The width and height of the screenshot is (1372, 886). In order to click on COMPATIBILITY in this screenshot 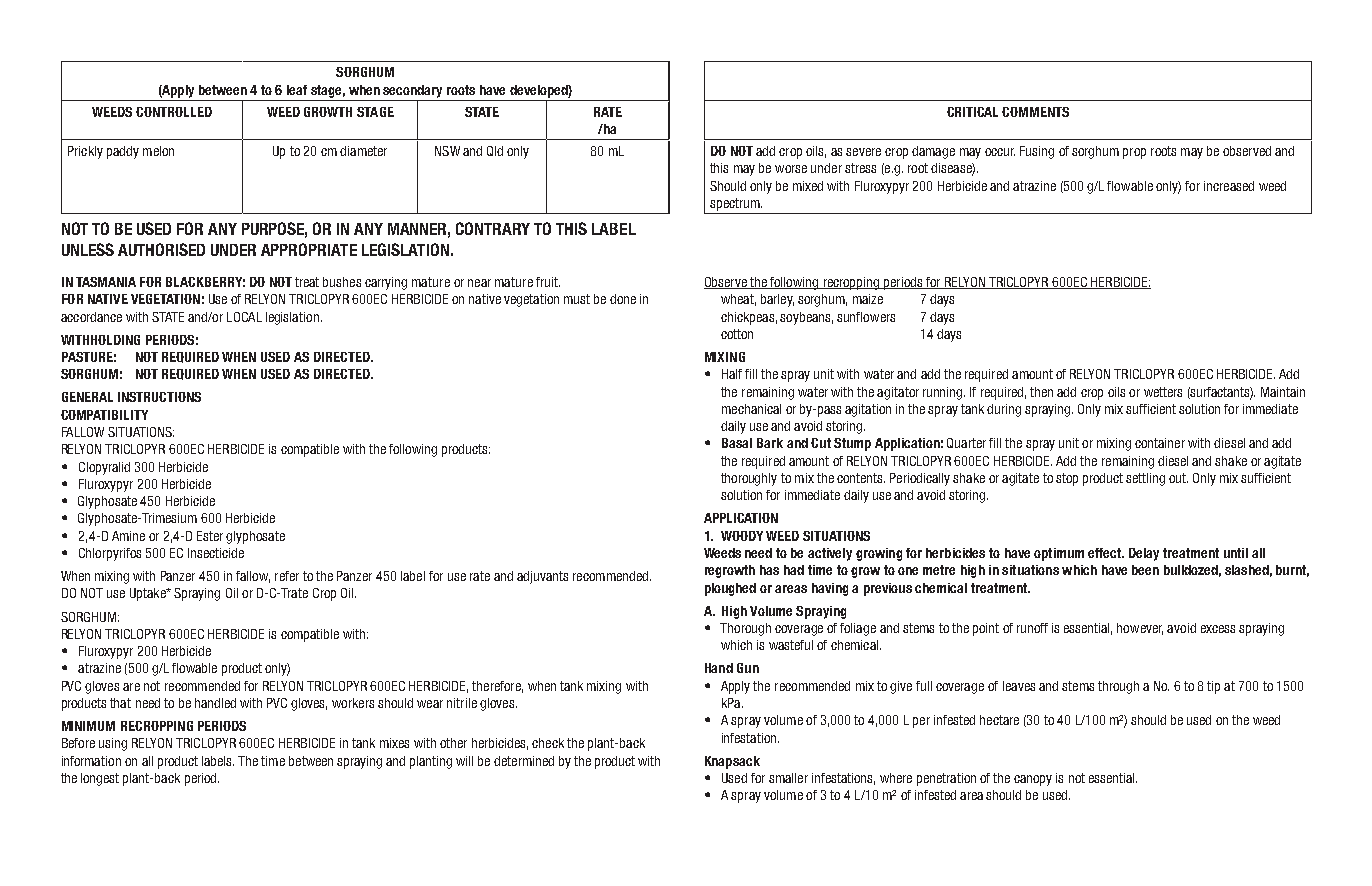, I will do `click(104, 415)`.
